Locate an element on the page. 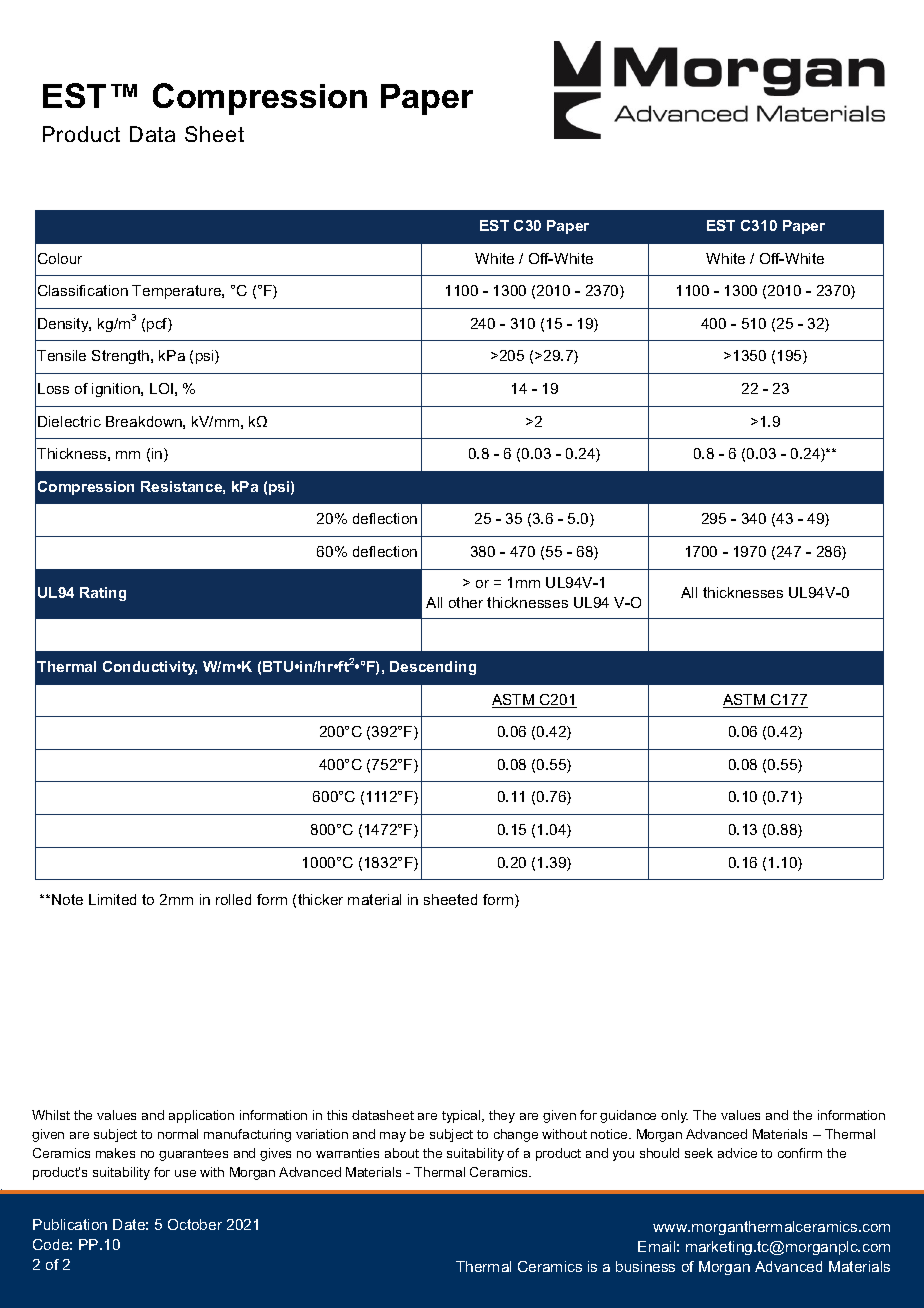  other is located at coordinates (466, 602).
